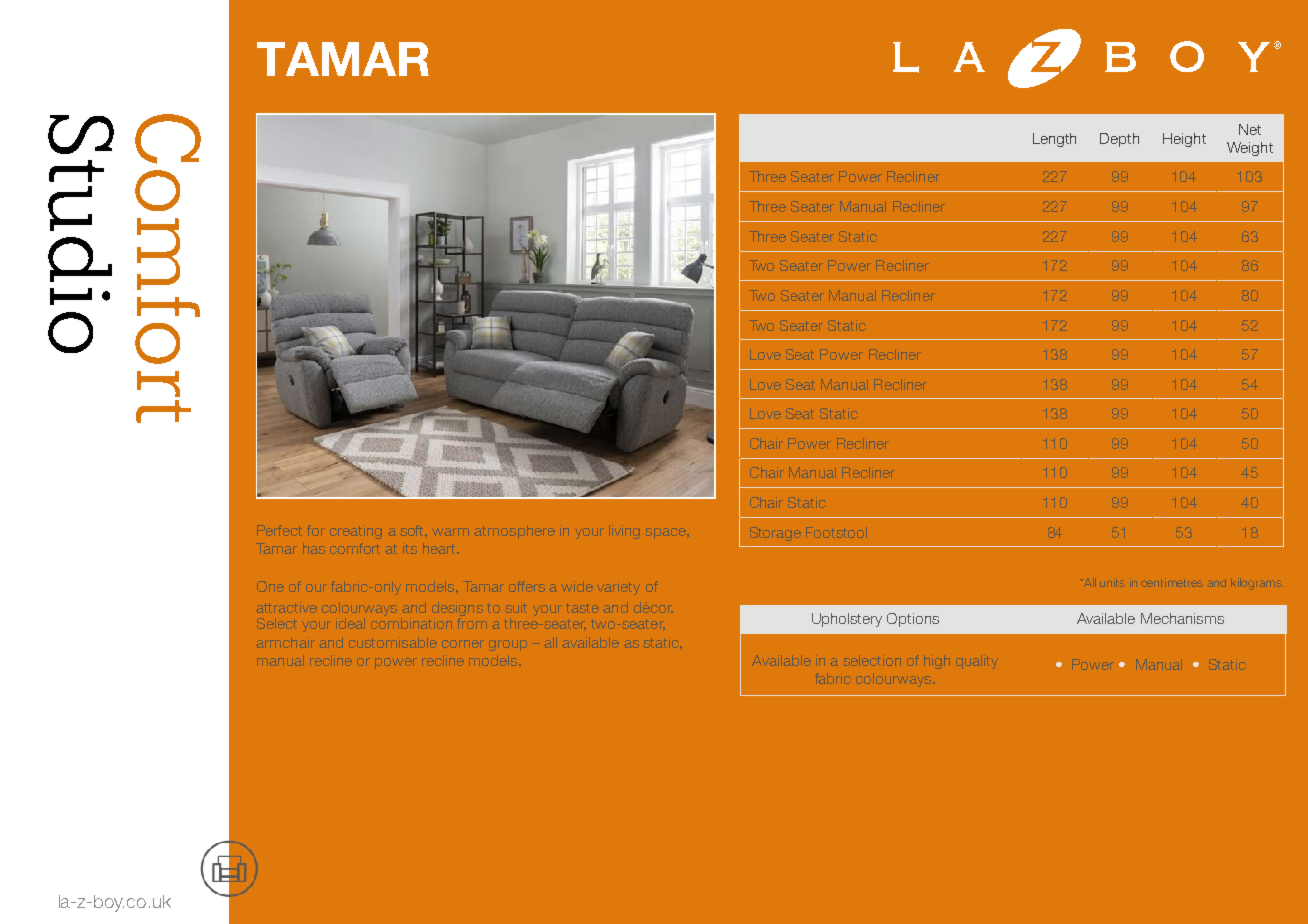 The image size is (1308, 924). What do you see at coordinates (1119, 140) in the screenshot?
I see `Depth` at bounding box center [1119, 140].
